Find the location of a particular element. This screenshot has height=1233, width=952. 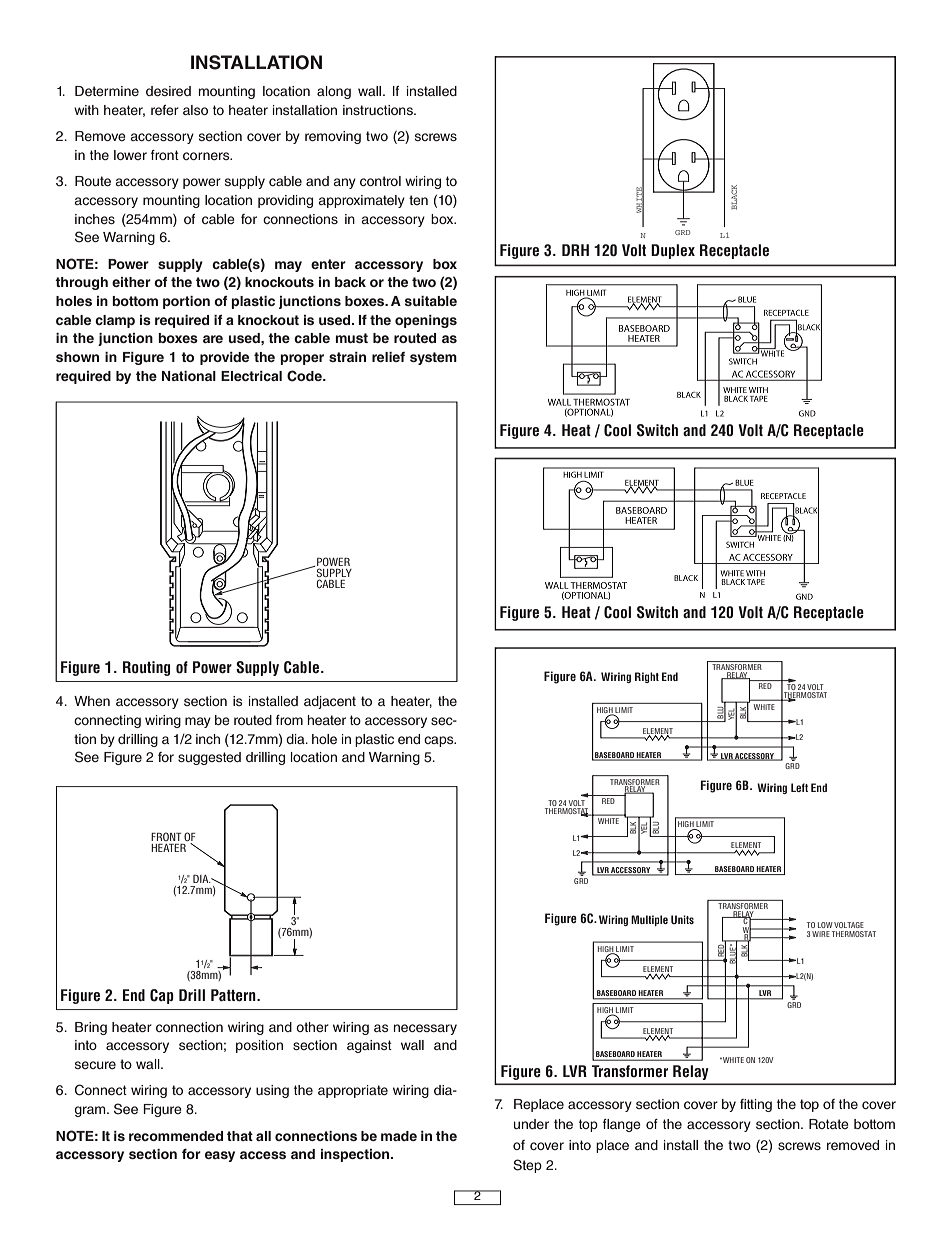

DRH is located at coordinates (575, 250).
